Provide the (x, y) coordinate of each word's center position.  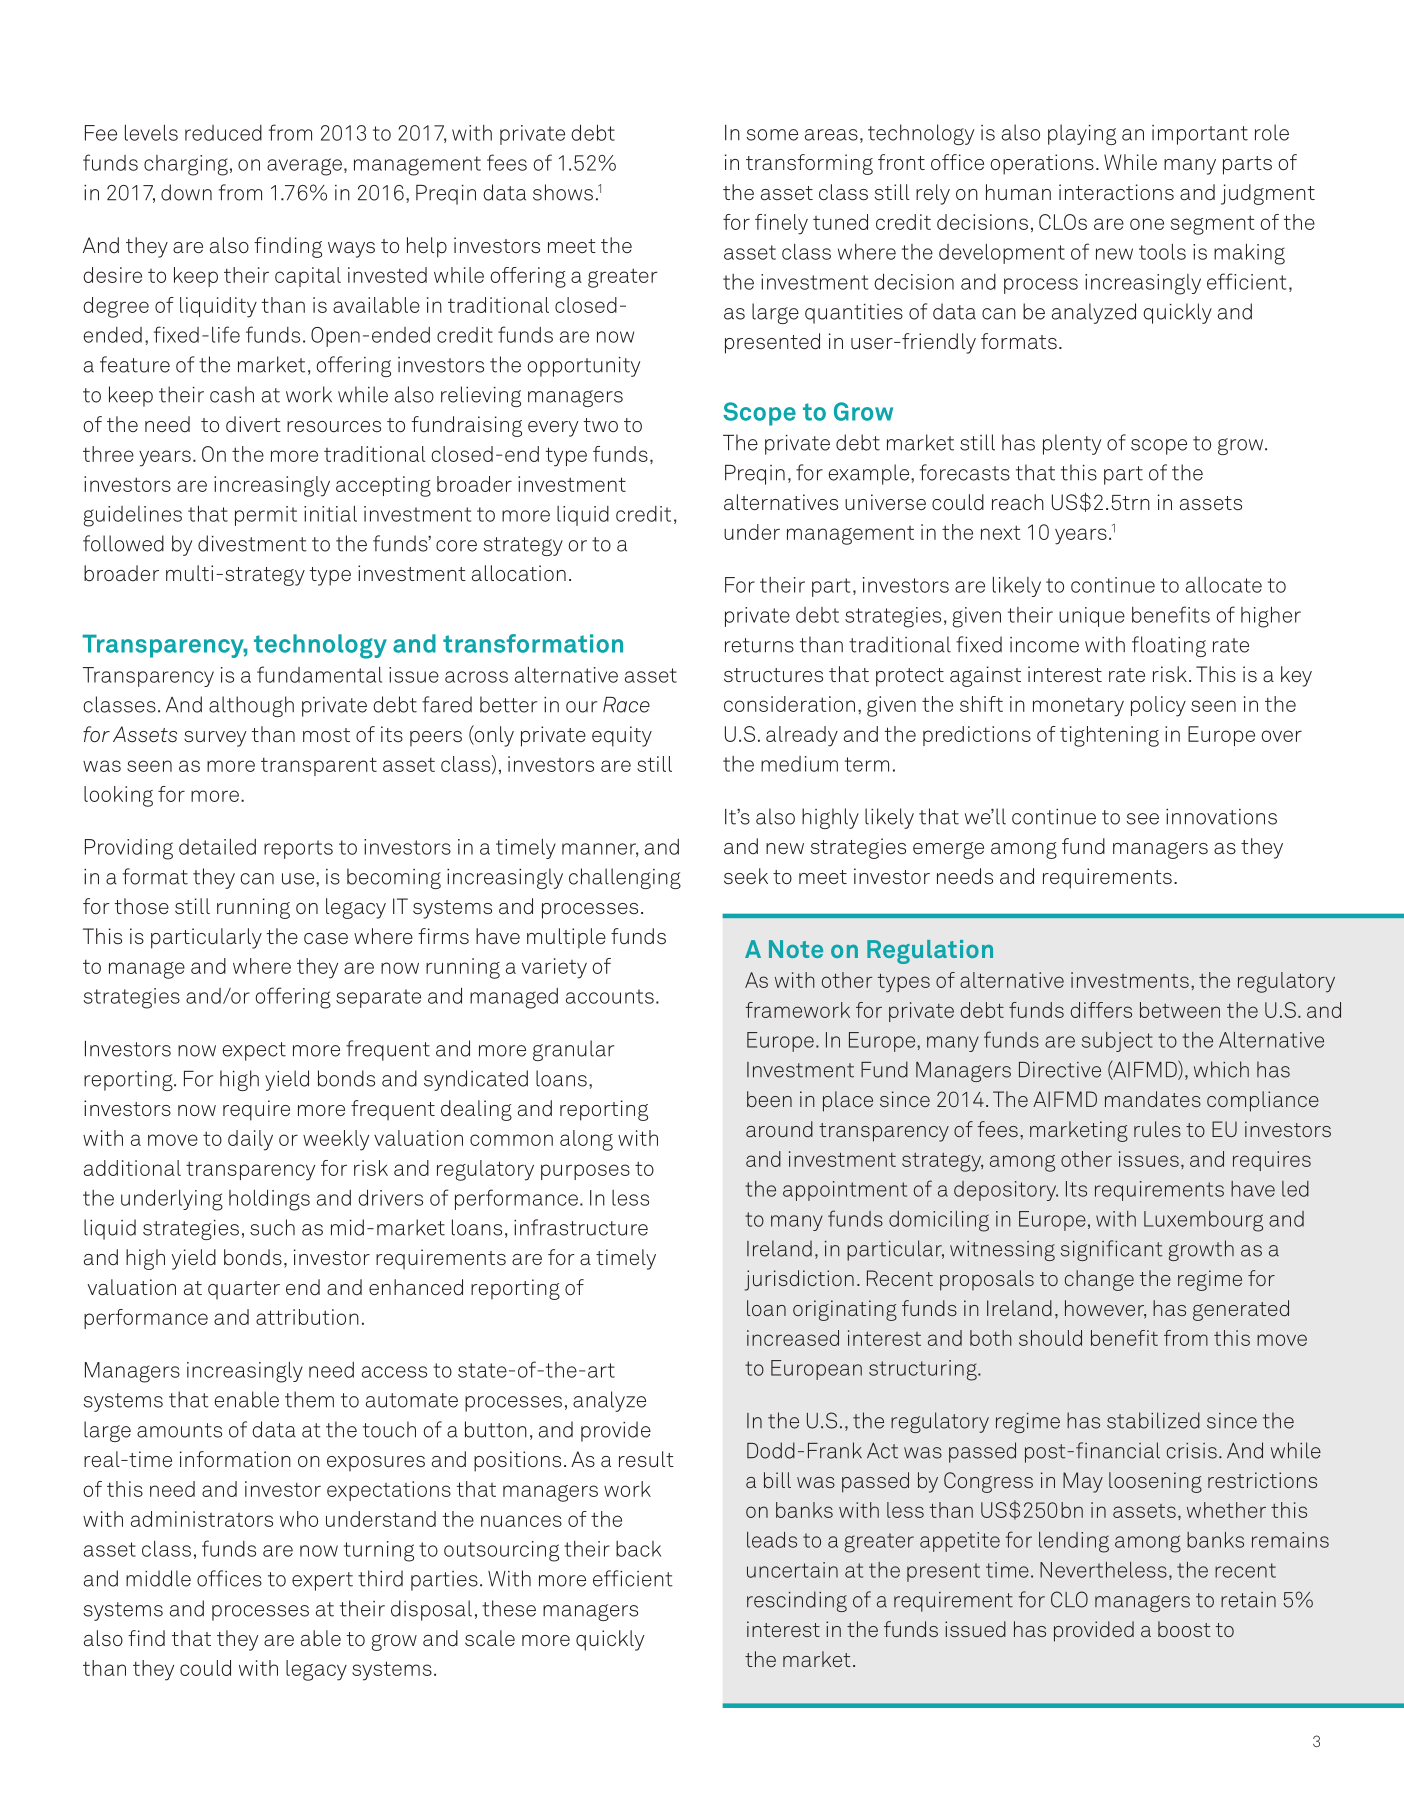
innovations (1221, 817)
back (638, 1549)
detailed (217, 846)
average (304, 167)
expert (322, 1581)
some (772, 135)
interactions (1116, 192)
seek (746, 876)
